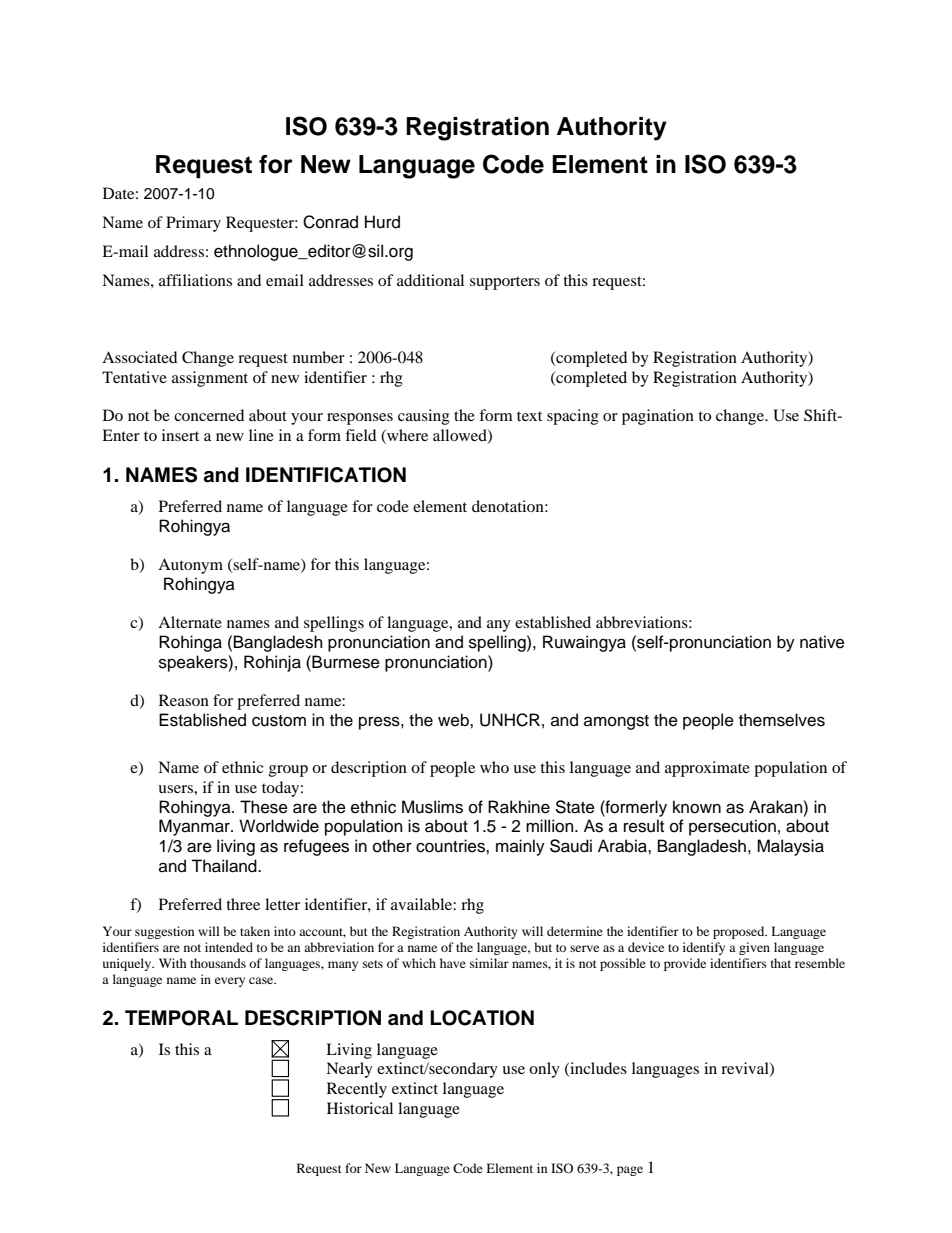 The height and width of the image is (1233, 952). Describe the element at coordinates (360, 1108) in the image. I see `Historical` at that location.
